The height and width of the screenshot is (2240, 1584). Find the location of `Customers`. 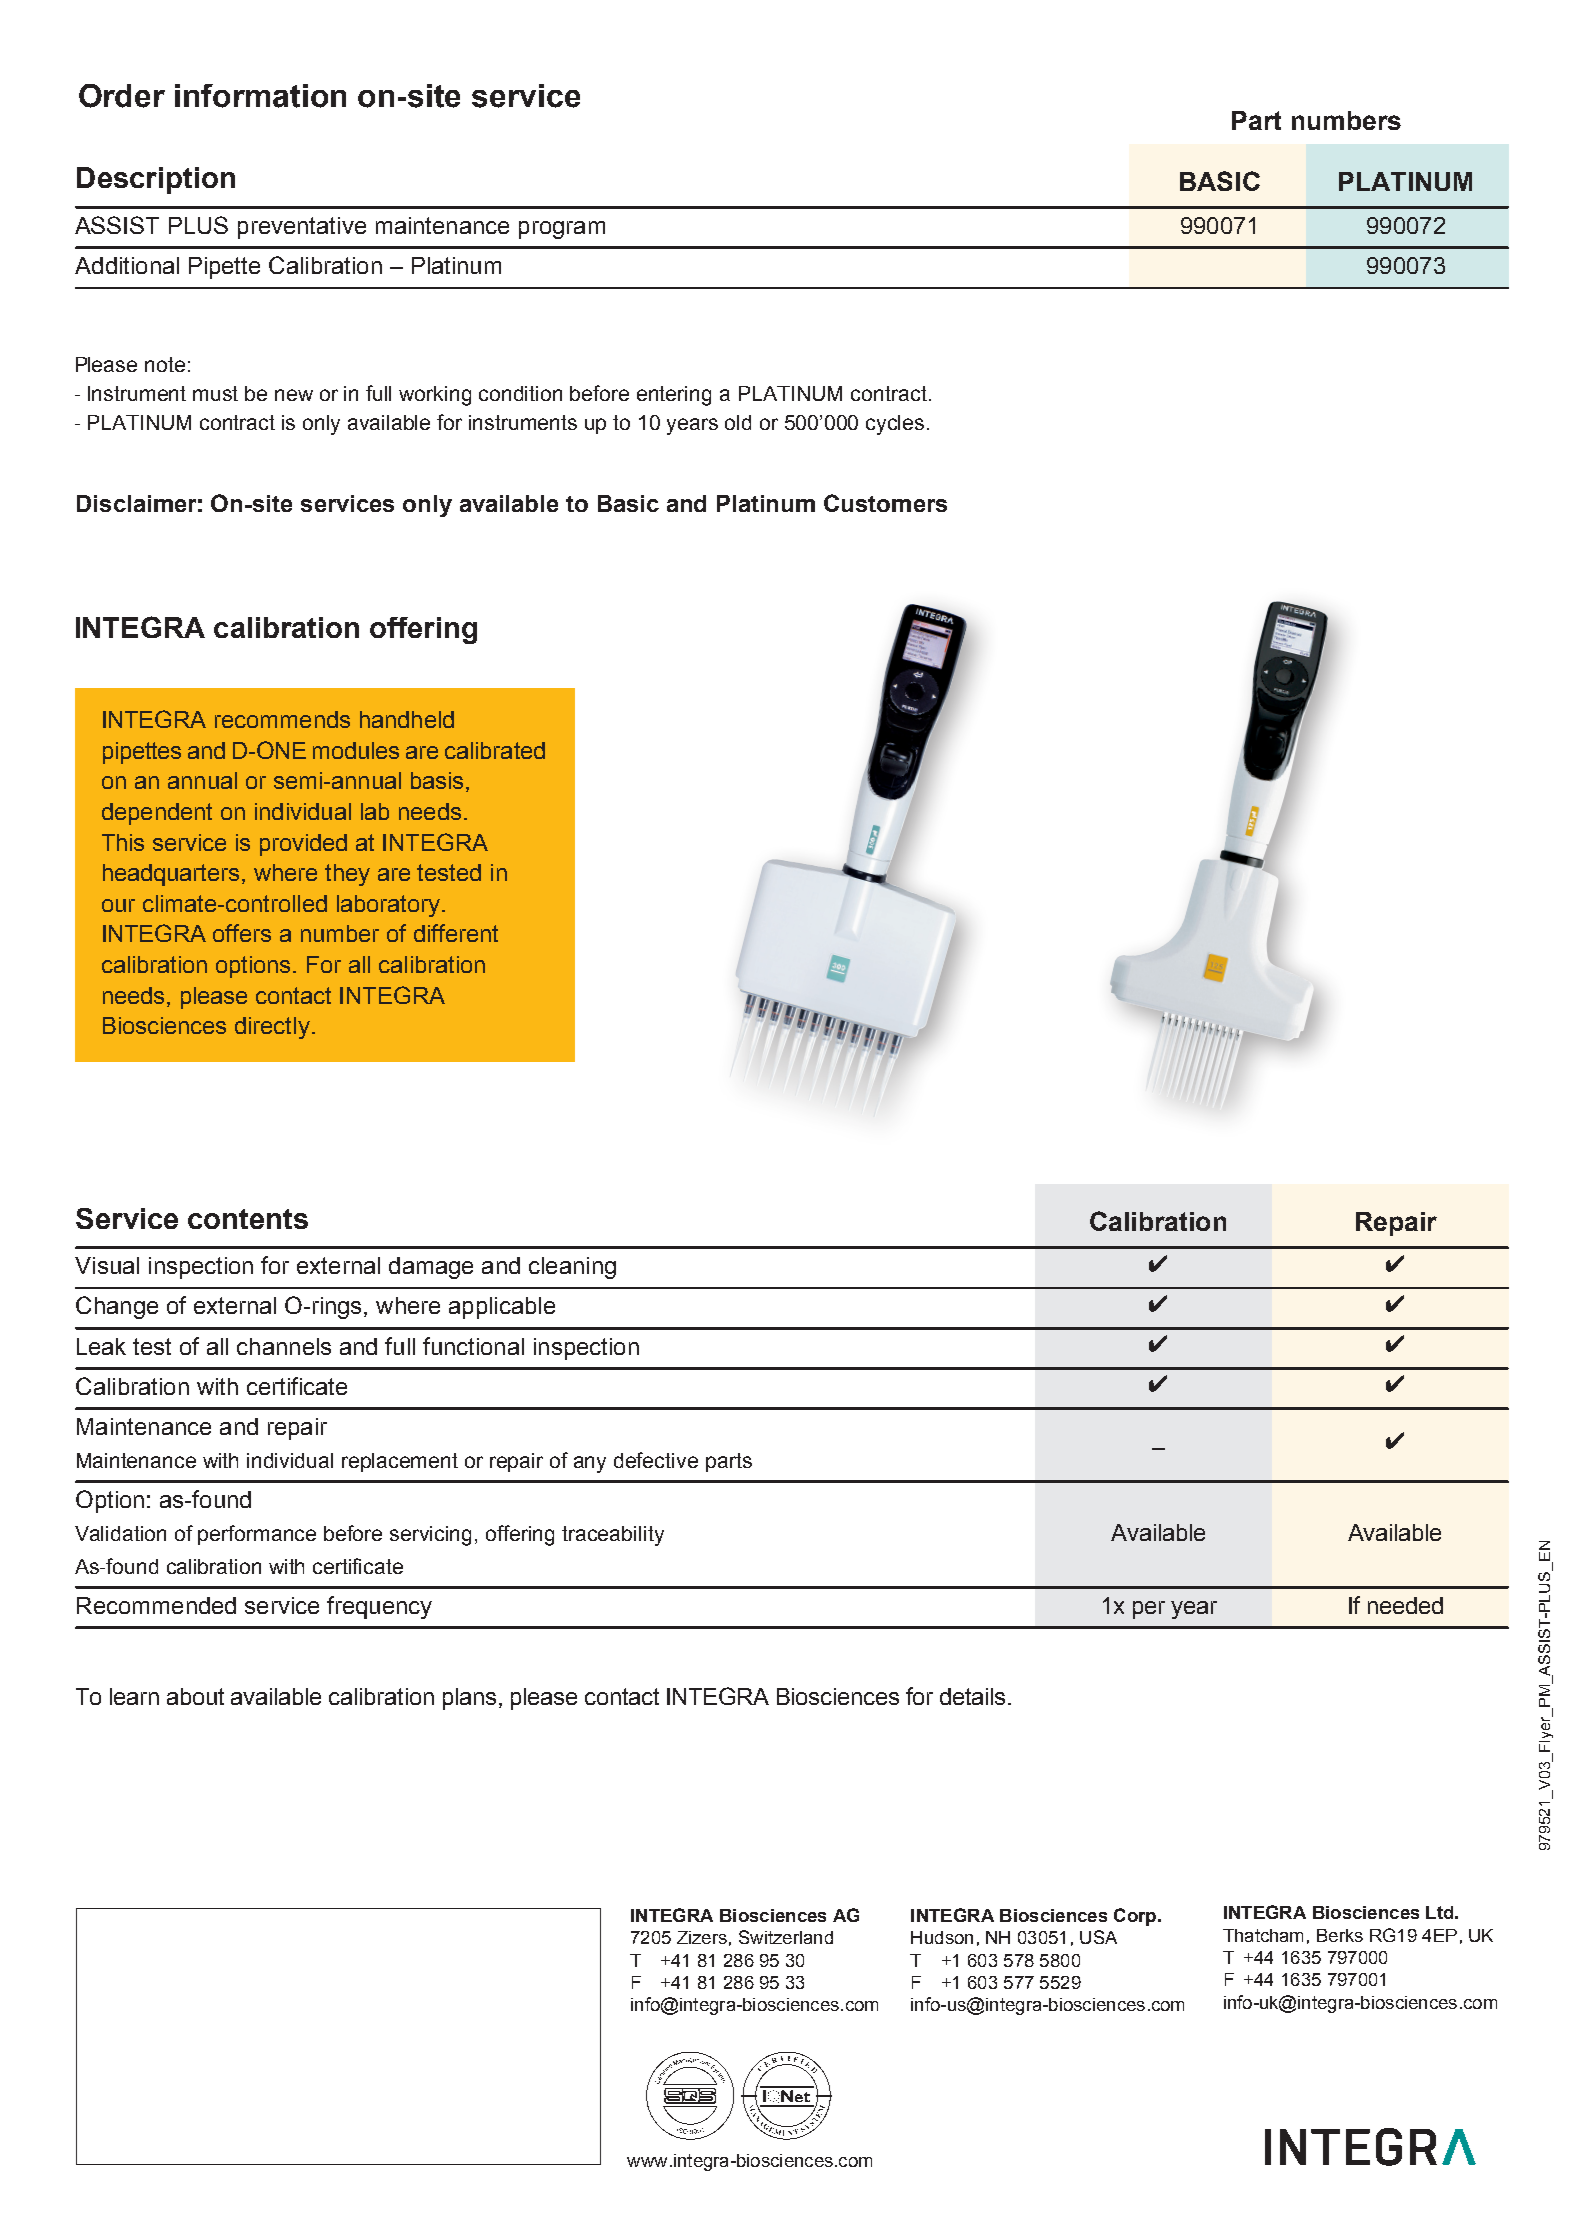

Customers is located at coordinates (885, 503).
